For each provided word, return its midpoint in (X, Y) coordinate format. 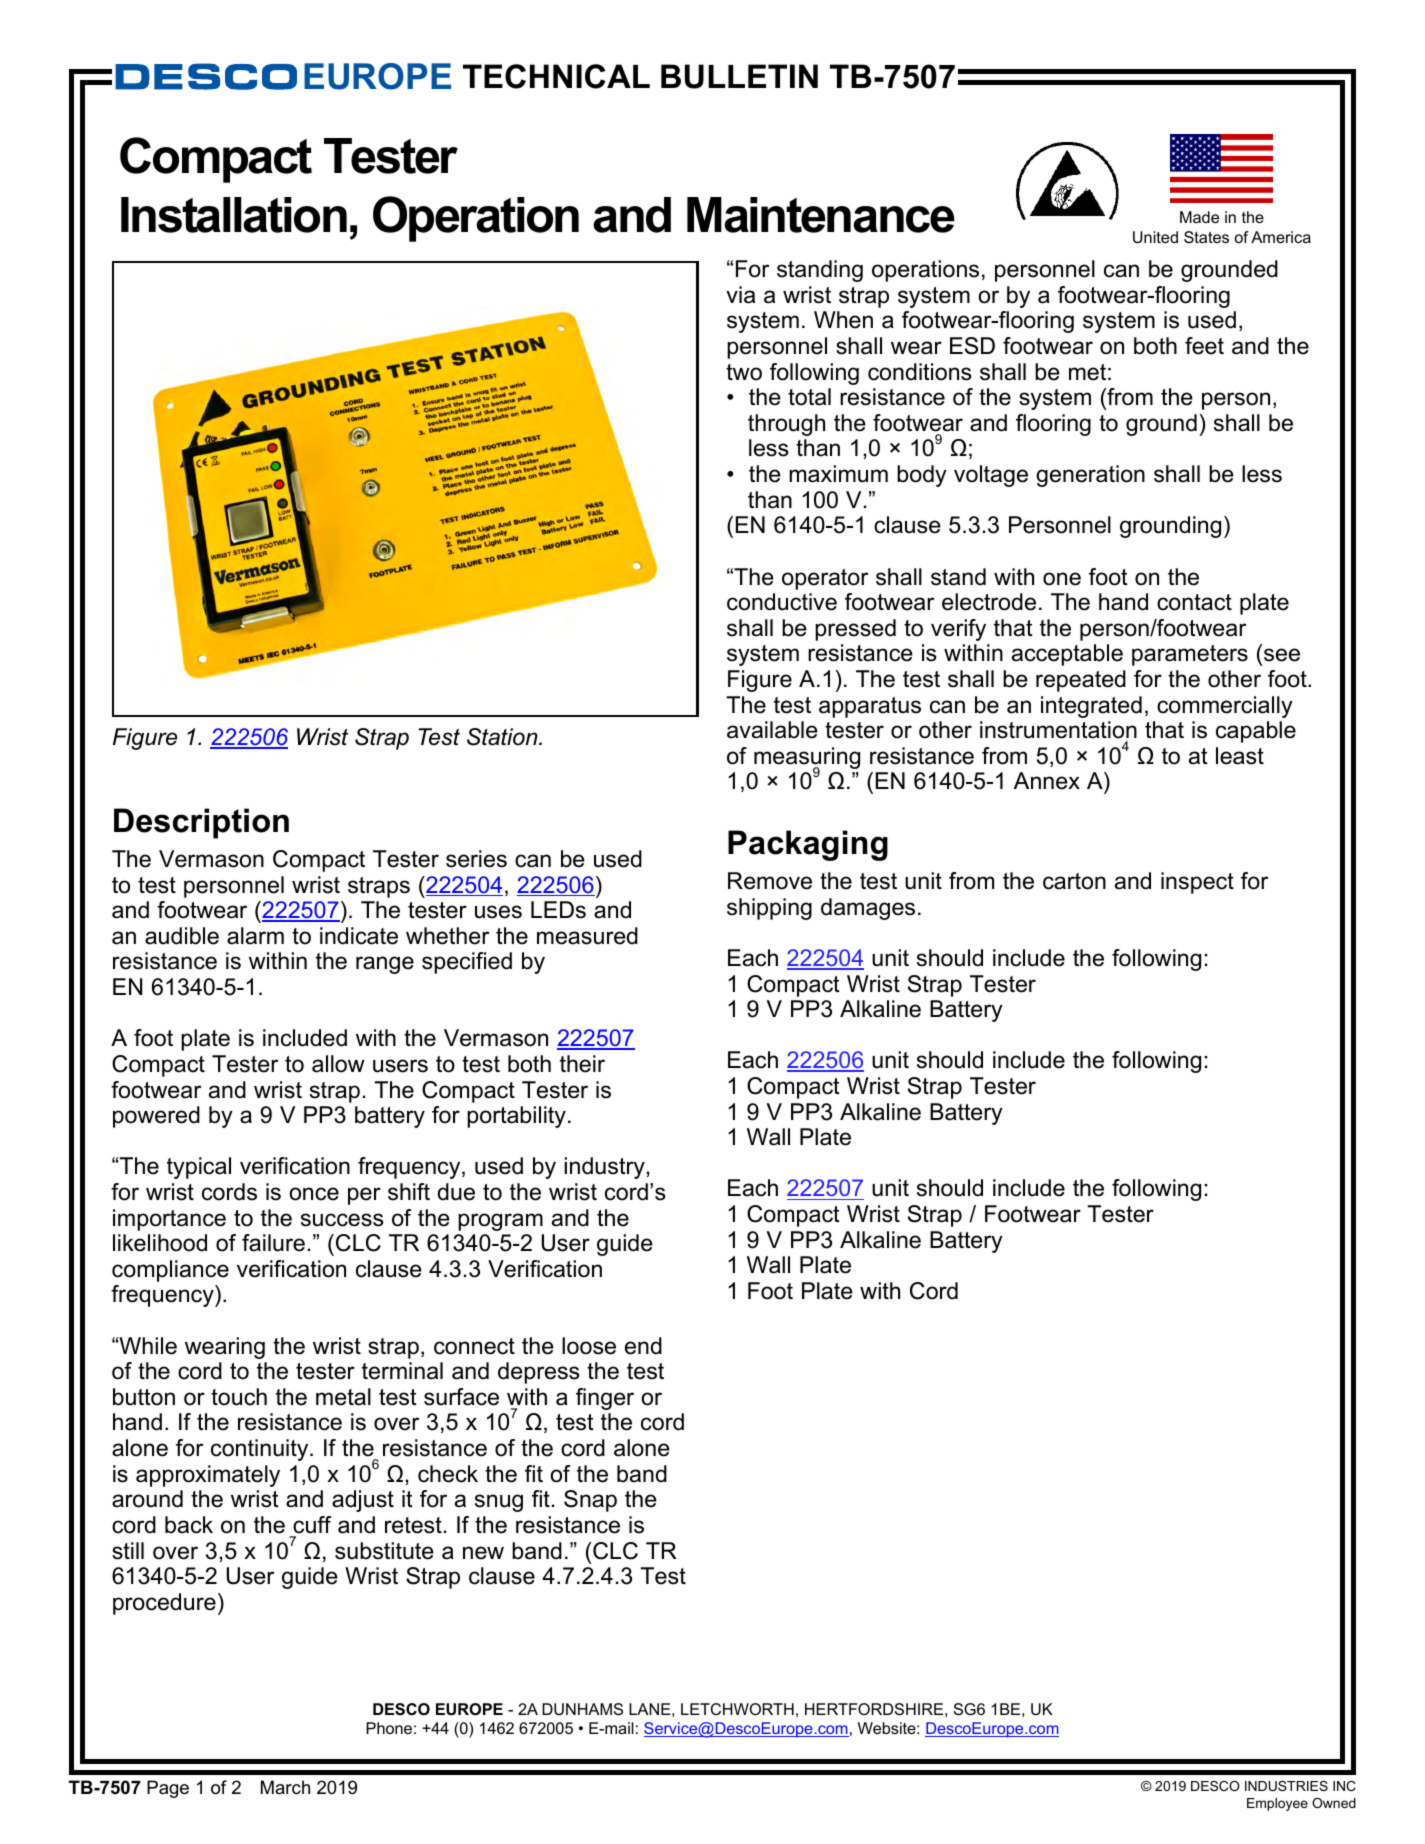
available (772, 730)
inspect (1197, 883)
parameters (1190, 655)
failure (273, 1243)
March (285, 1787)
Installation (234, 215)
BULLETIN (739, 76)
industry (604, 1168)
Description (201, 823)
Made (1199, 217)
